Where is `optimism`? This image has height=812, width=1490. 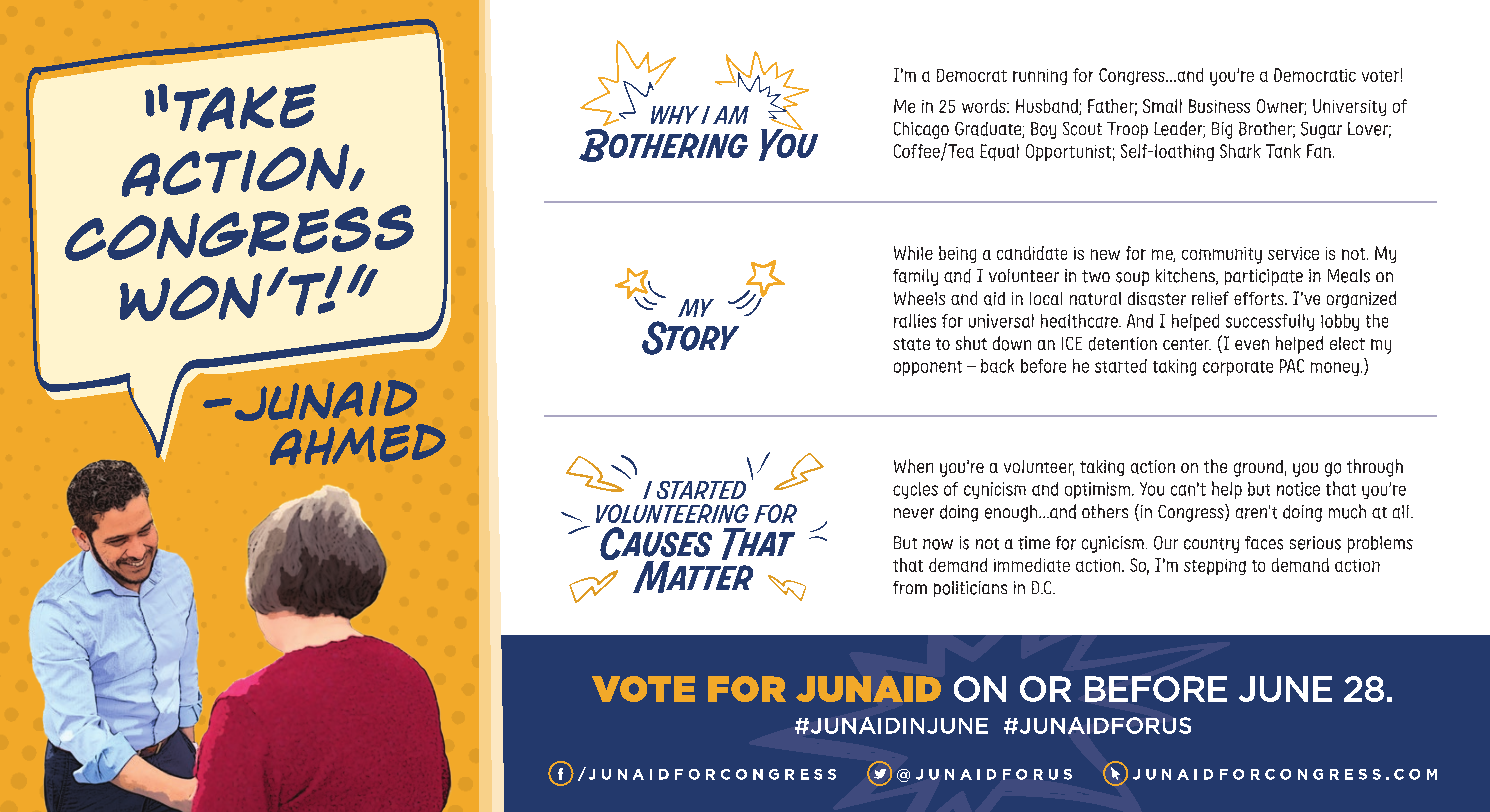
optimism is located at coordinates (1099, 490).
